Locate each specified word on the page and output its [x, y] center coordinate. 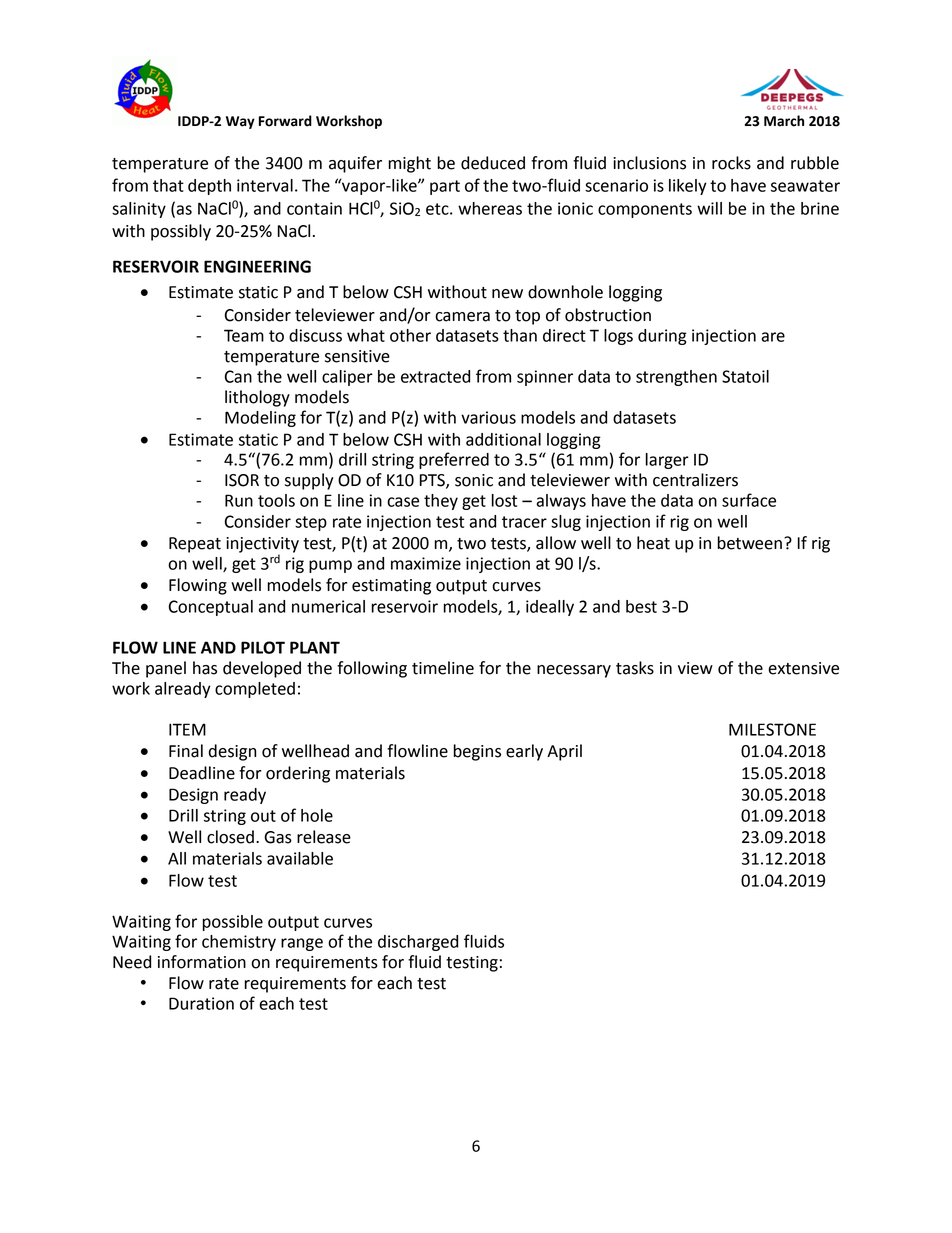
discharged [418, 943]
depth [209, 187]
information [202, 962]
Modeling [260, 419]
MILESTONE [772, 729]
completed [255, 690]
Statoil [745, 376]
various [488, 417]
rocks [731, 163]
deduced [493, 163]
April [564, 752]
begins [477, 752]
